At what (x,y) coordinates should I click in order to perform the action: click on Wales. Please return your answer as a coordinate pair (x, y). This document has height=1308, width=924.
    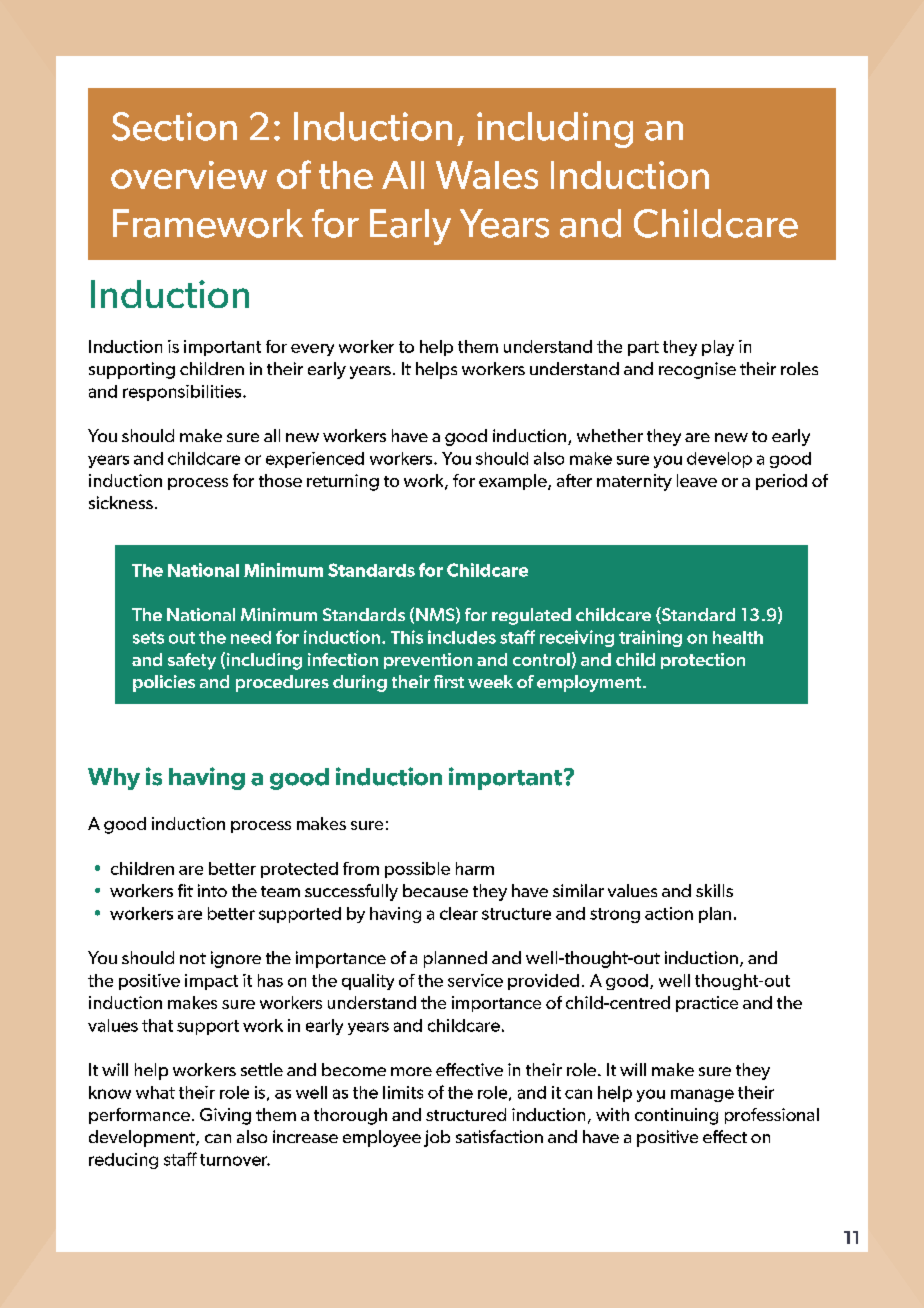
    Looking at the image, I should click on (487, 175).
